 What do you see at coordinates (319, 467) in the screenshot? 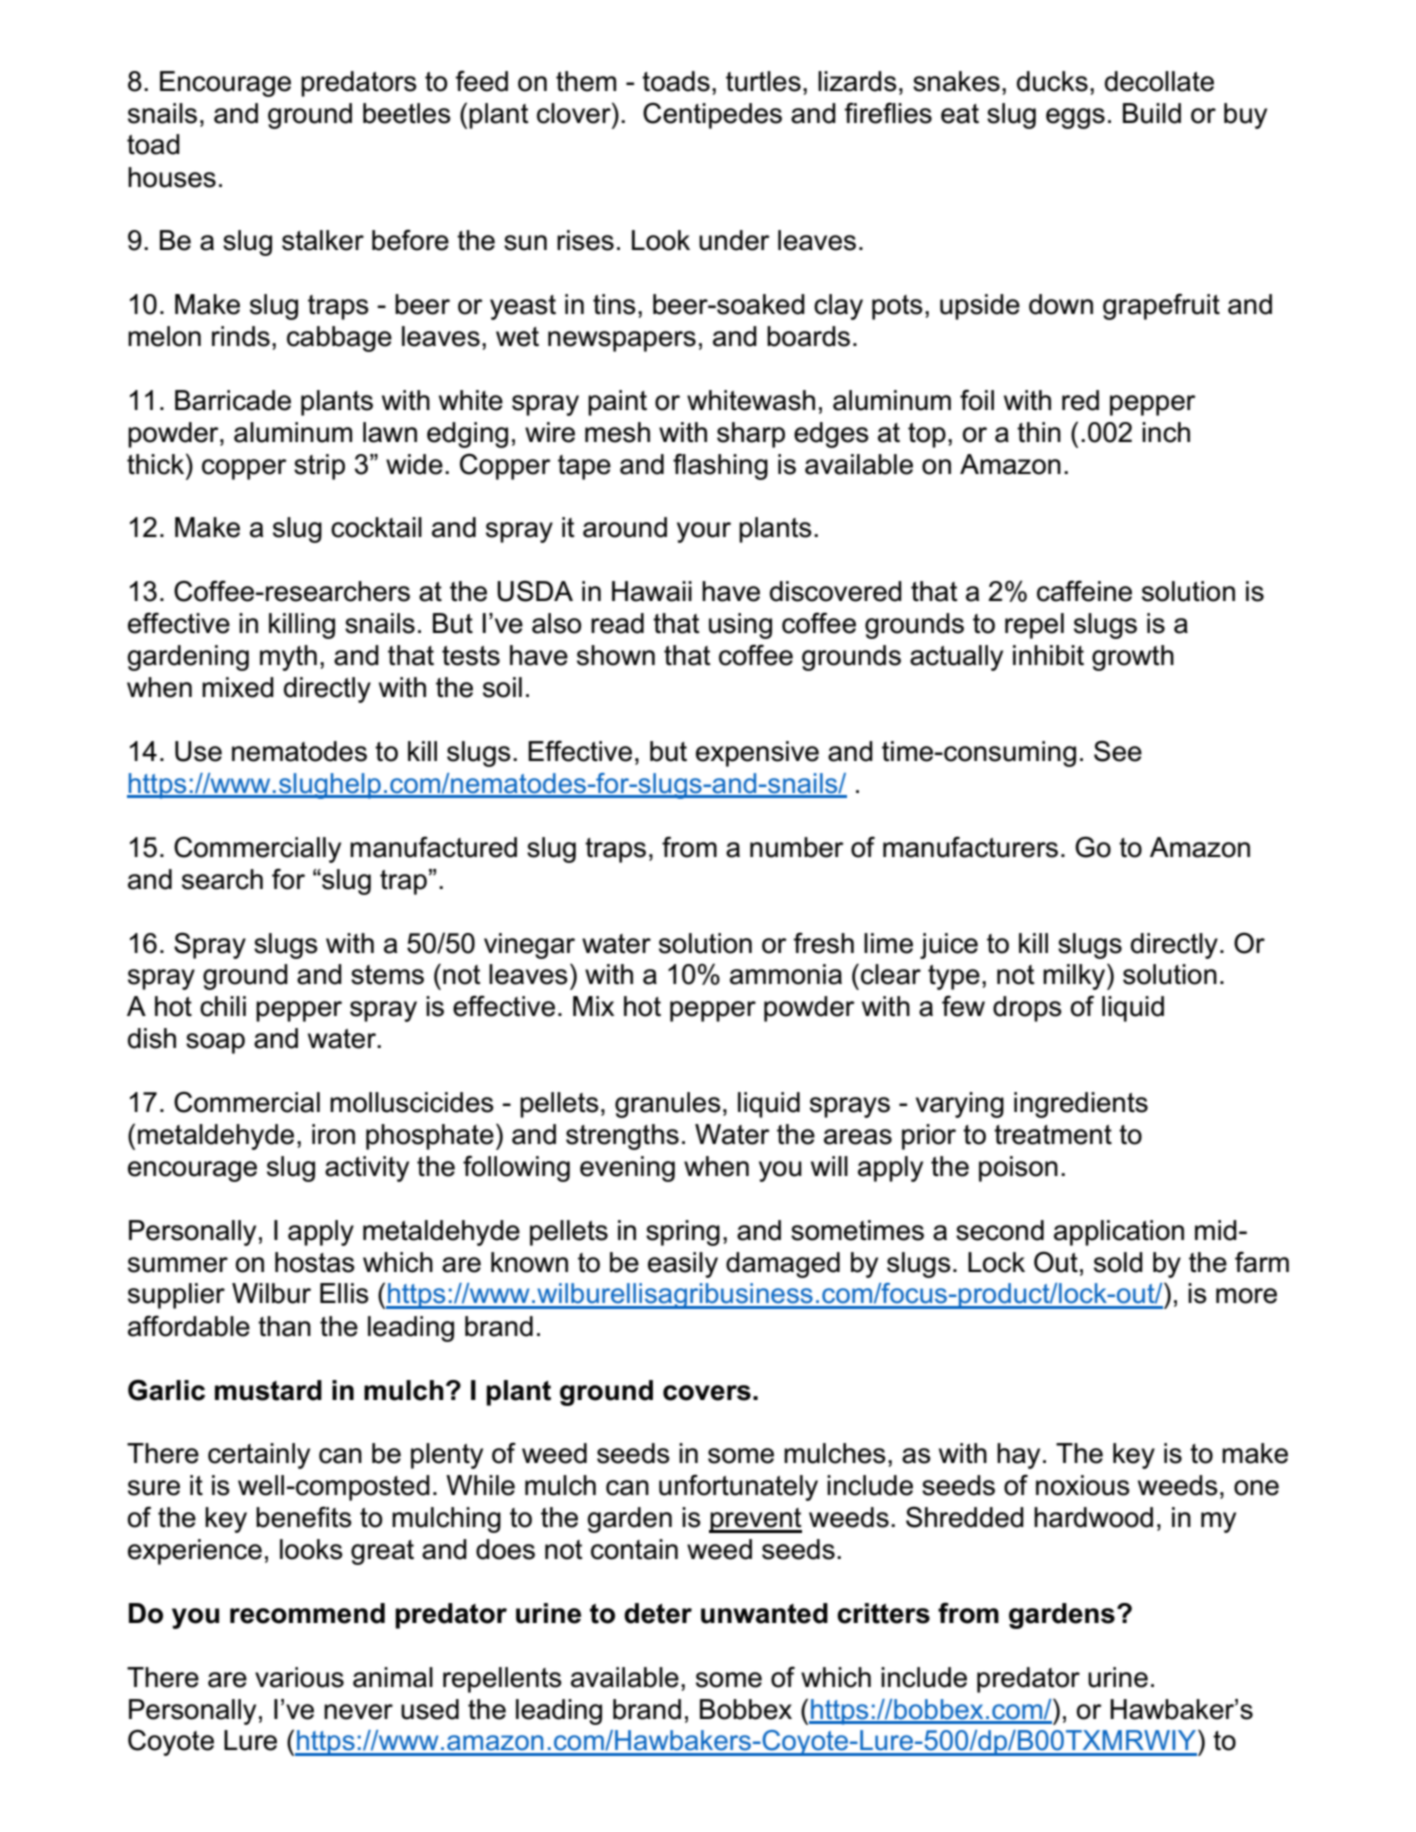
I see `strip` at bounding box center [319, 467].
